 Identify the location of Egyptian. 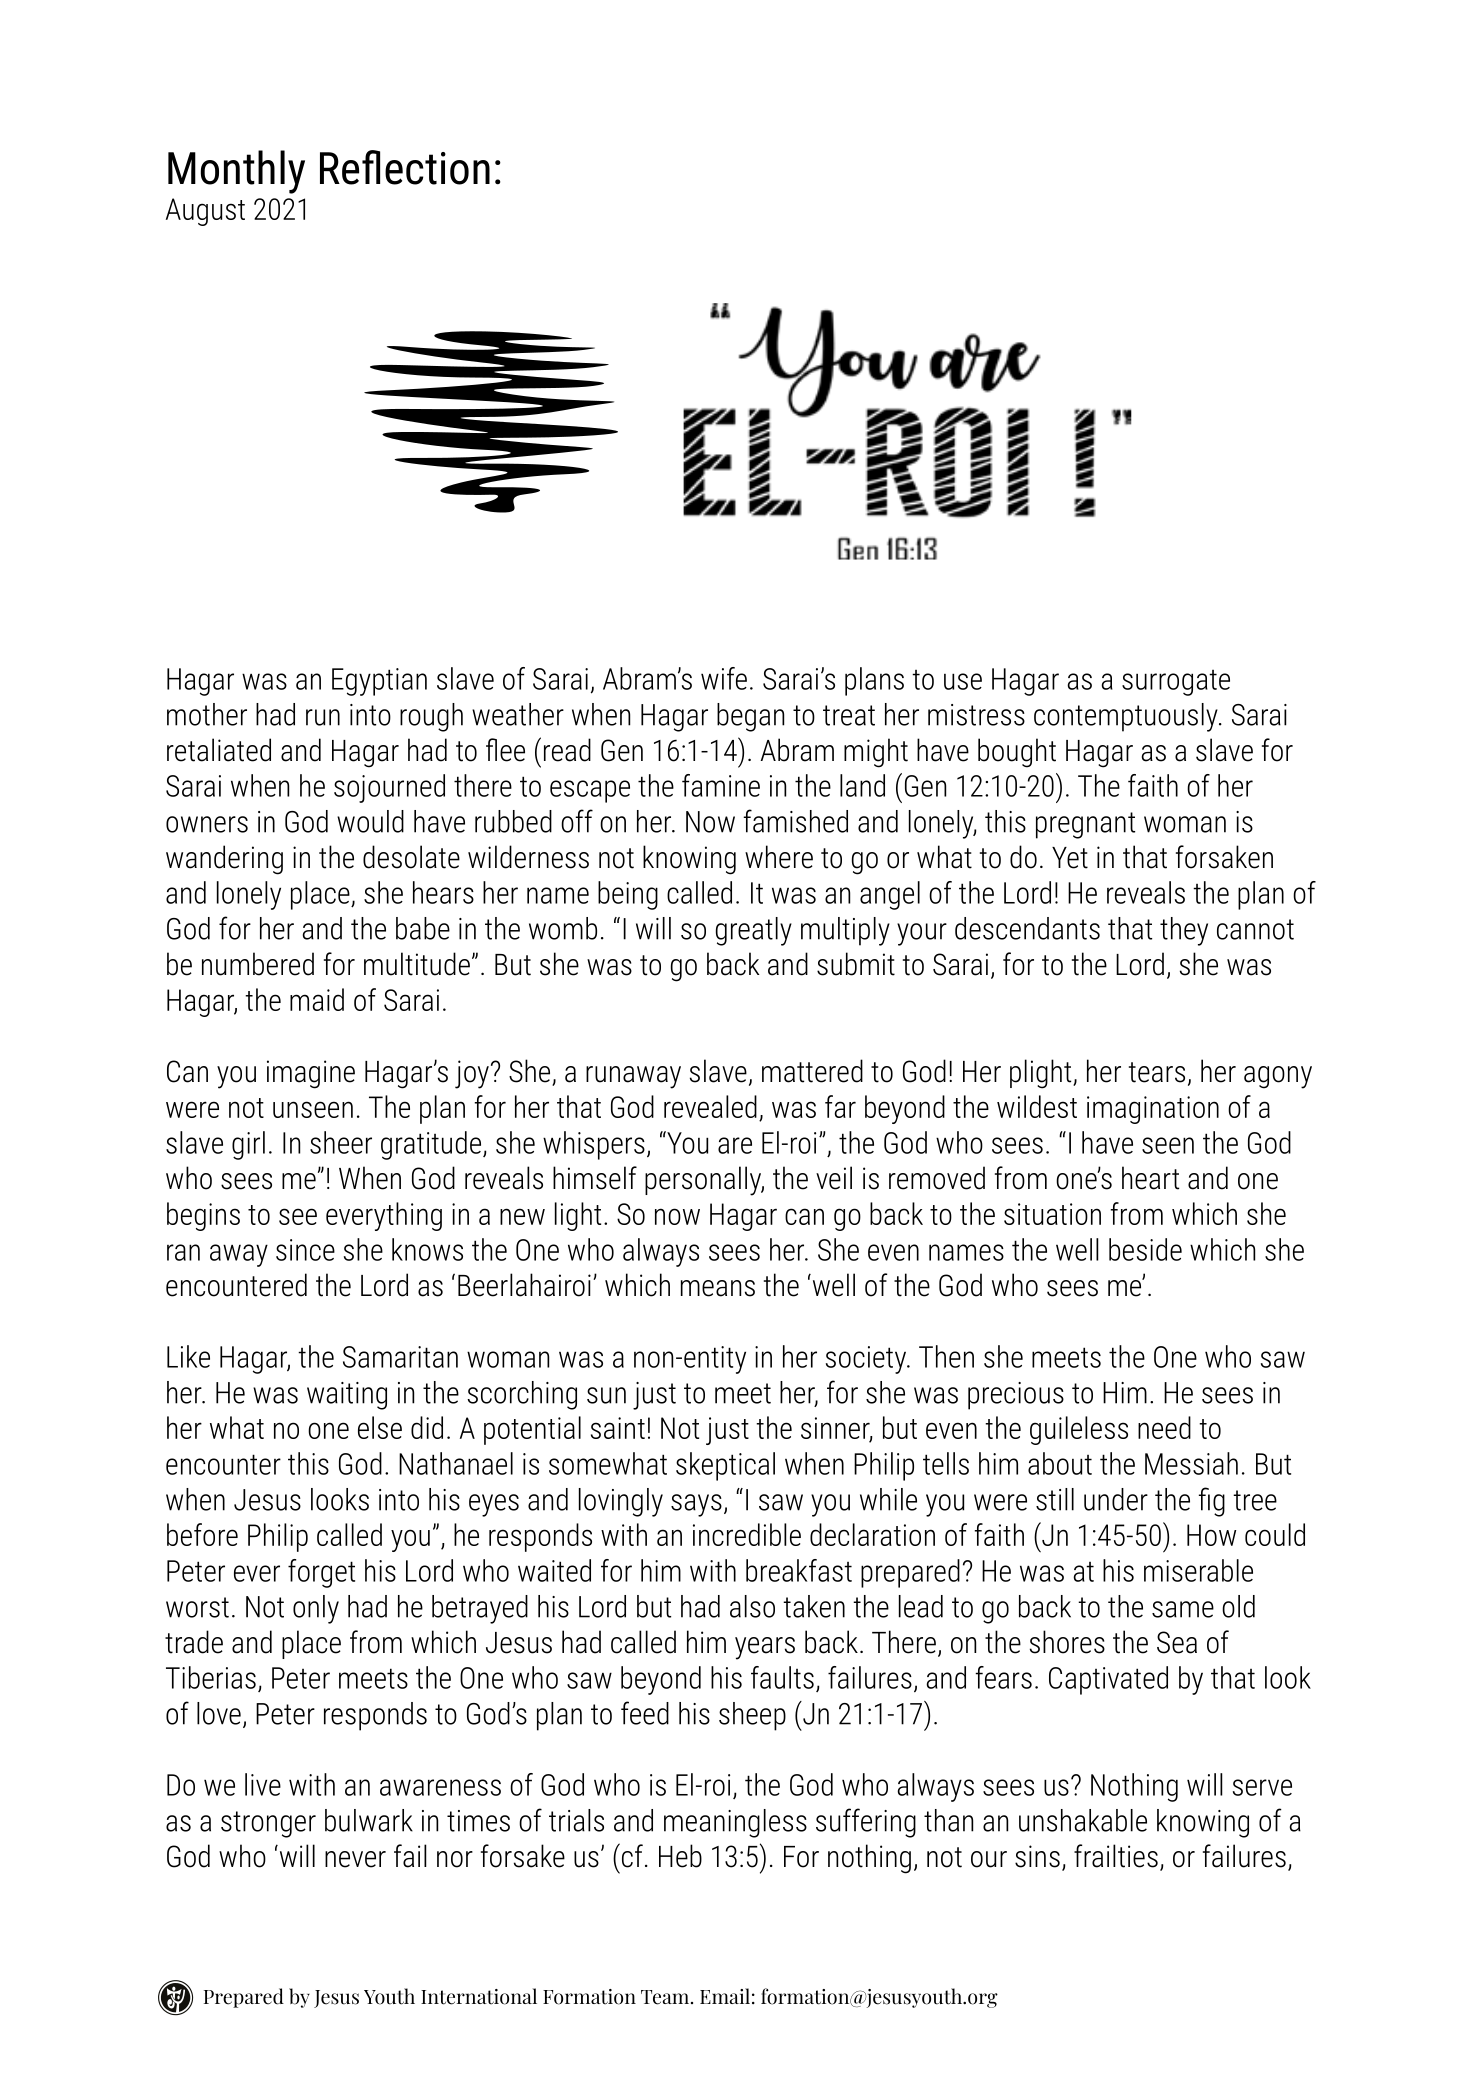
(379, 682).
